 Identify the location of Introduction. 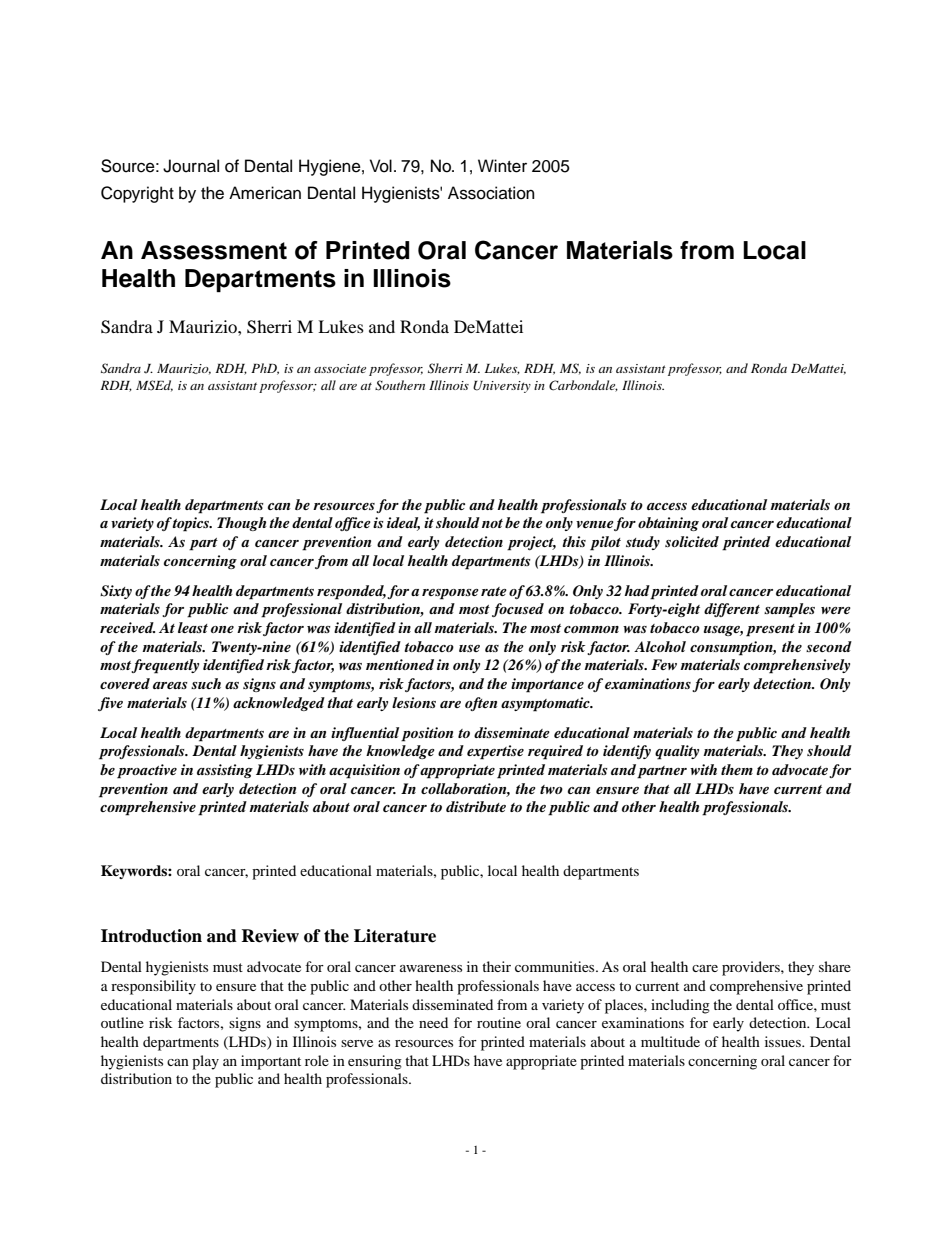
(151, 936).
